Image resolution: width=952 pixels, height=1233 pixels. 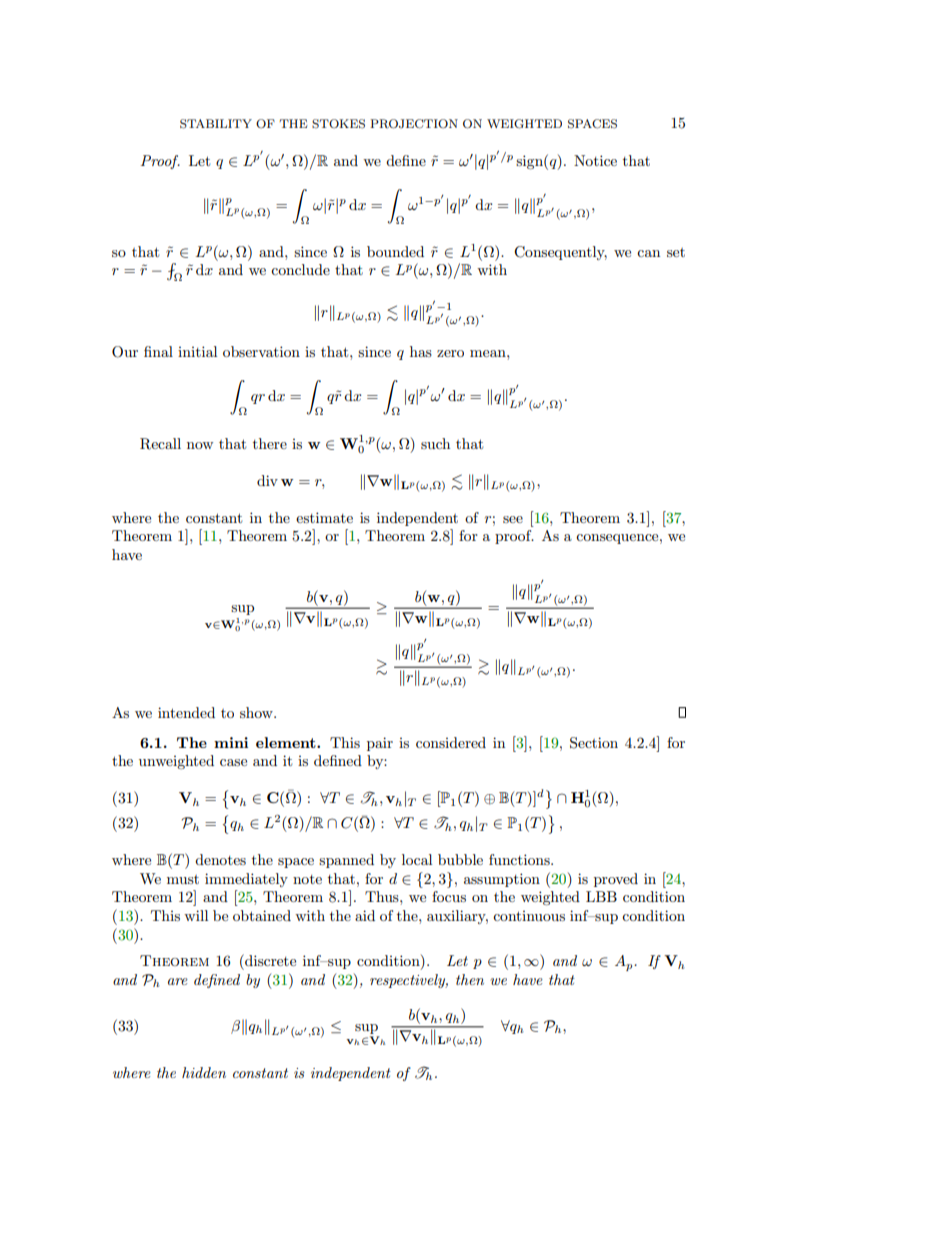 What do you see at coordinates (513, 519) in the screenshot?
I see `see` at bounding box center [513, 519].
